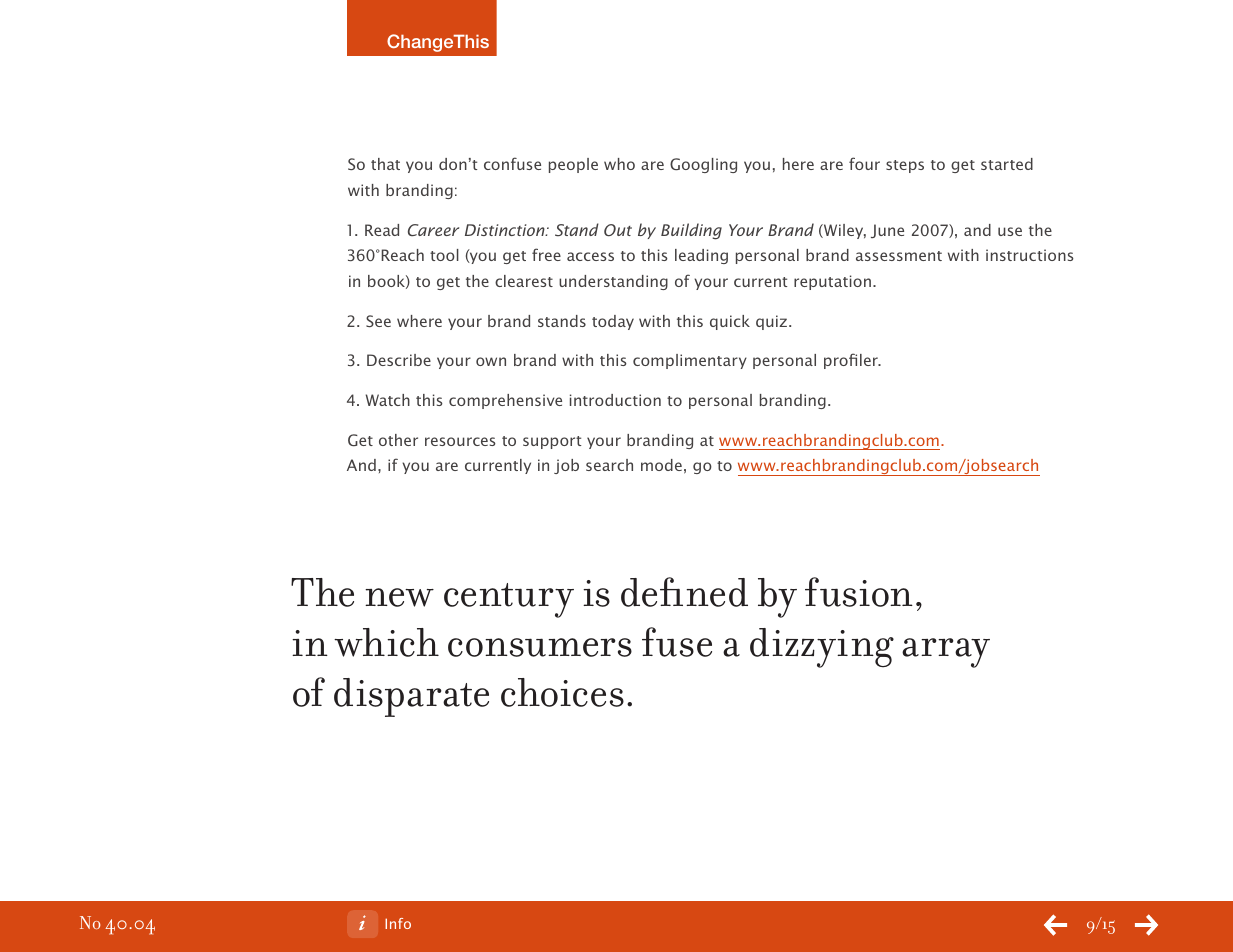 This image has width=1233, height=952. I want to click on Info, so click(398, 923).
